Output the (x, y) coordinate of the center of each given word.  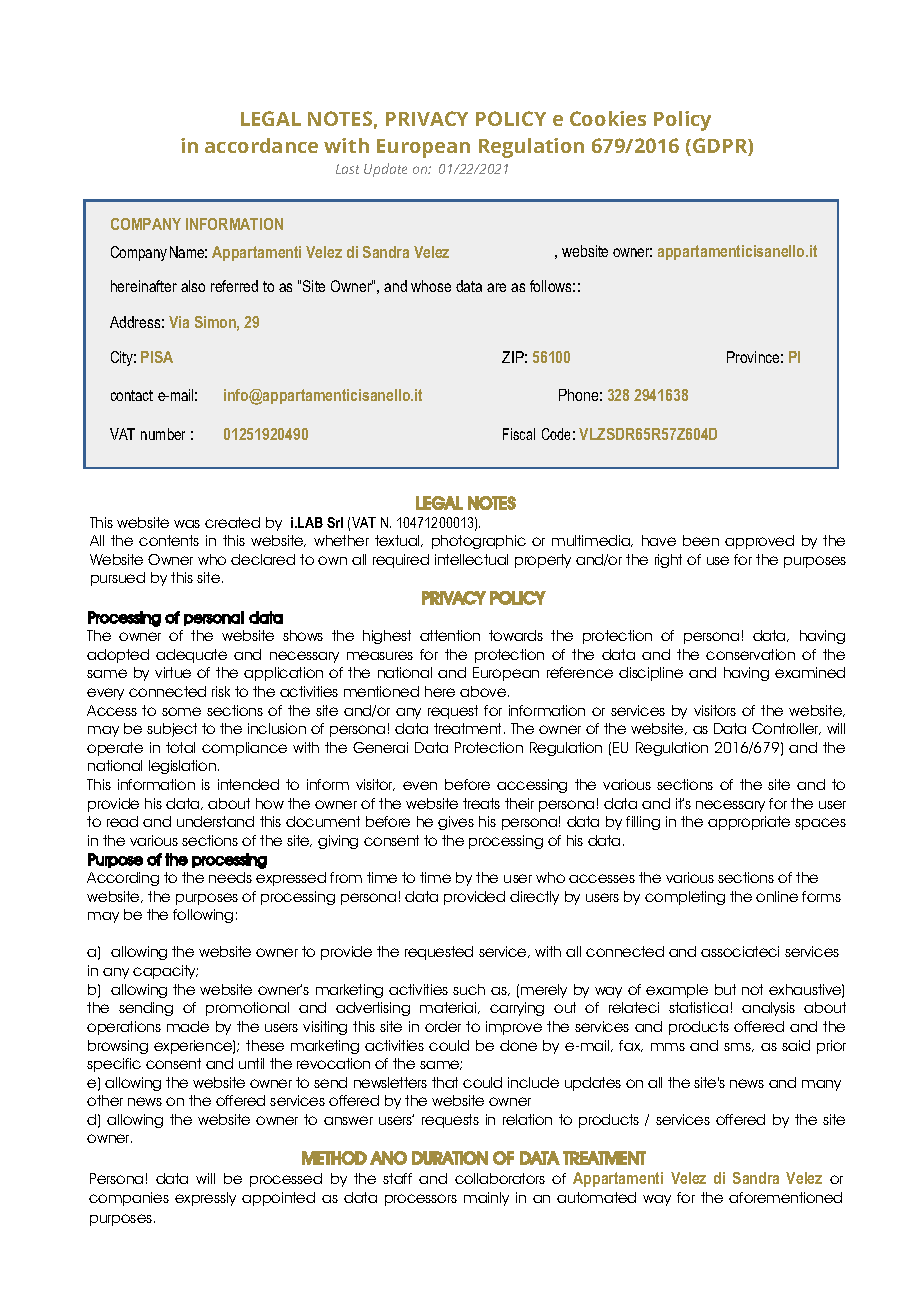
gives (456, 823)
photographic (479, 542)
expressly (205, 1199)
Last (347, 169)
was (187, 524)
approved (759, 542)
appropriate (749, 823)
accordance (261, 145)
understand (215, 821)
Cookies (608, 118)
